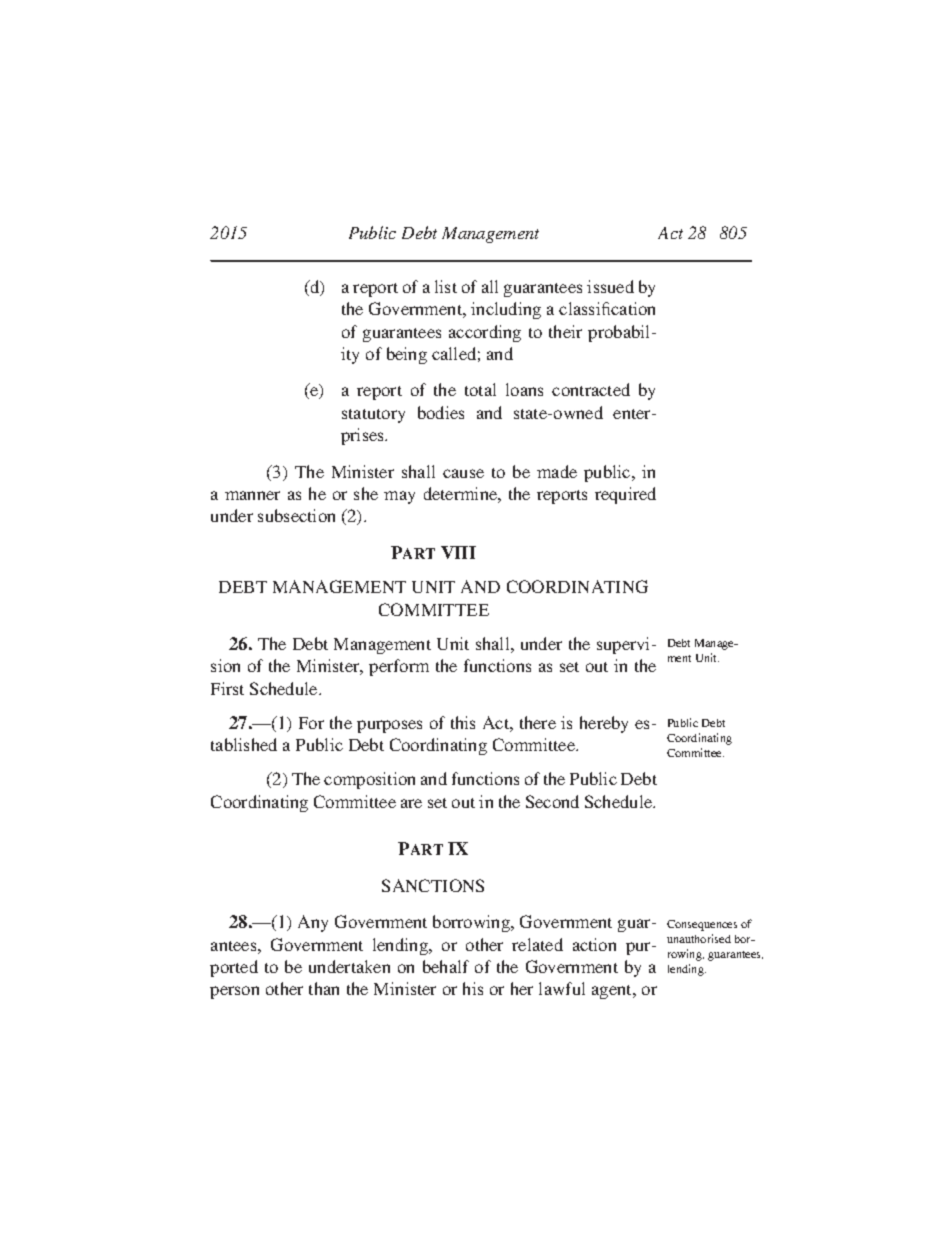 The height and width of the screenshot is (1233, 952). Describe the element at coordinates (633, 308) in the screenshot. I see `cation` at that location.
